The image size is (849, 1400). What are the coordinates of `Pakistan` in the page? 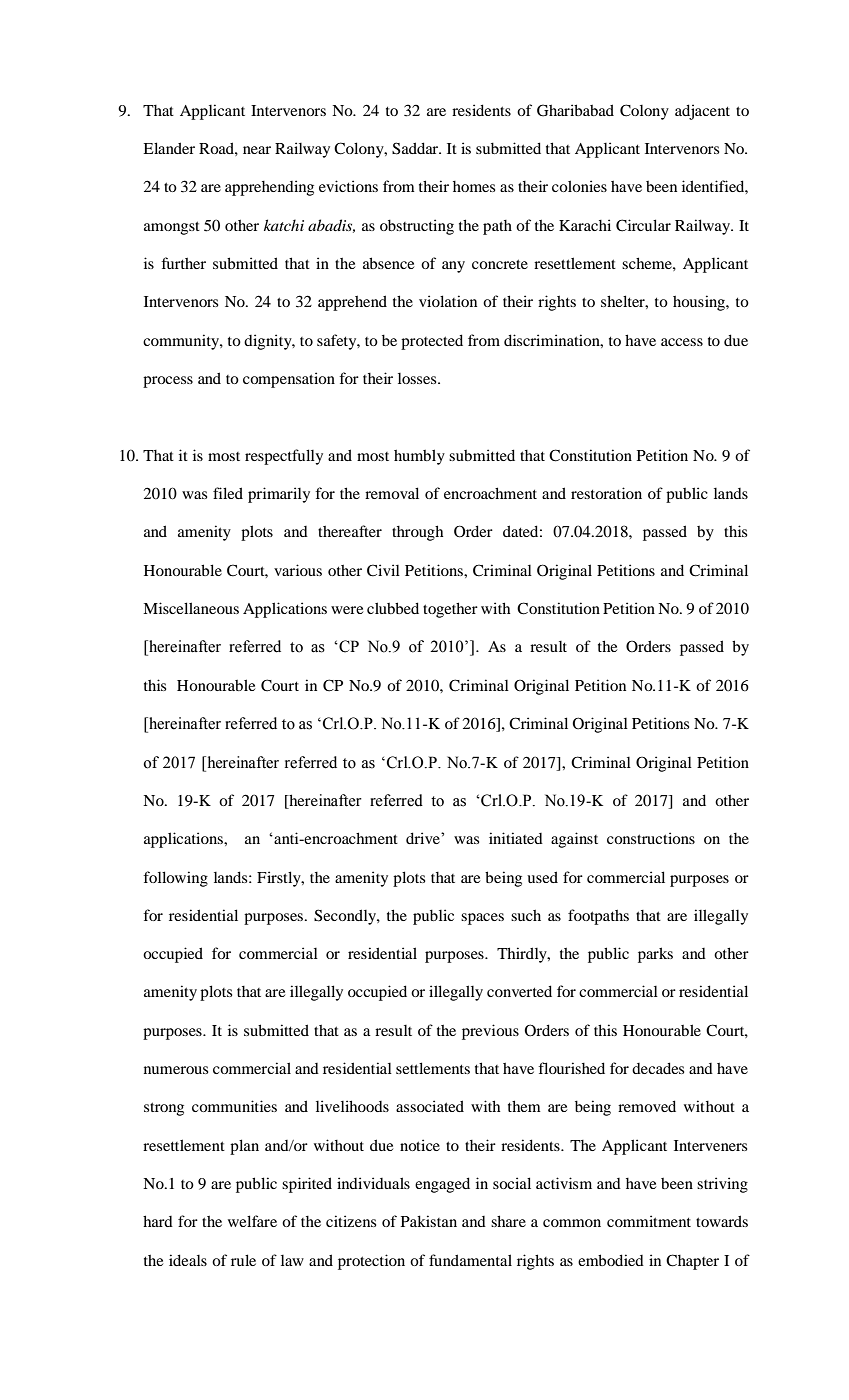 It's located at (429, 1221).
